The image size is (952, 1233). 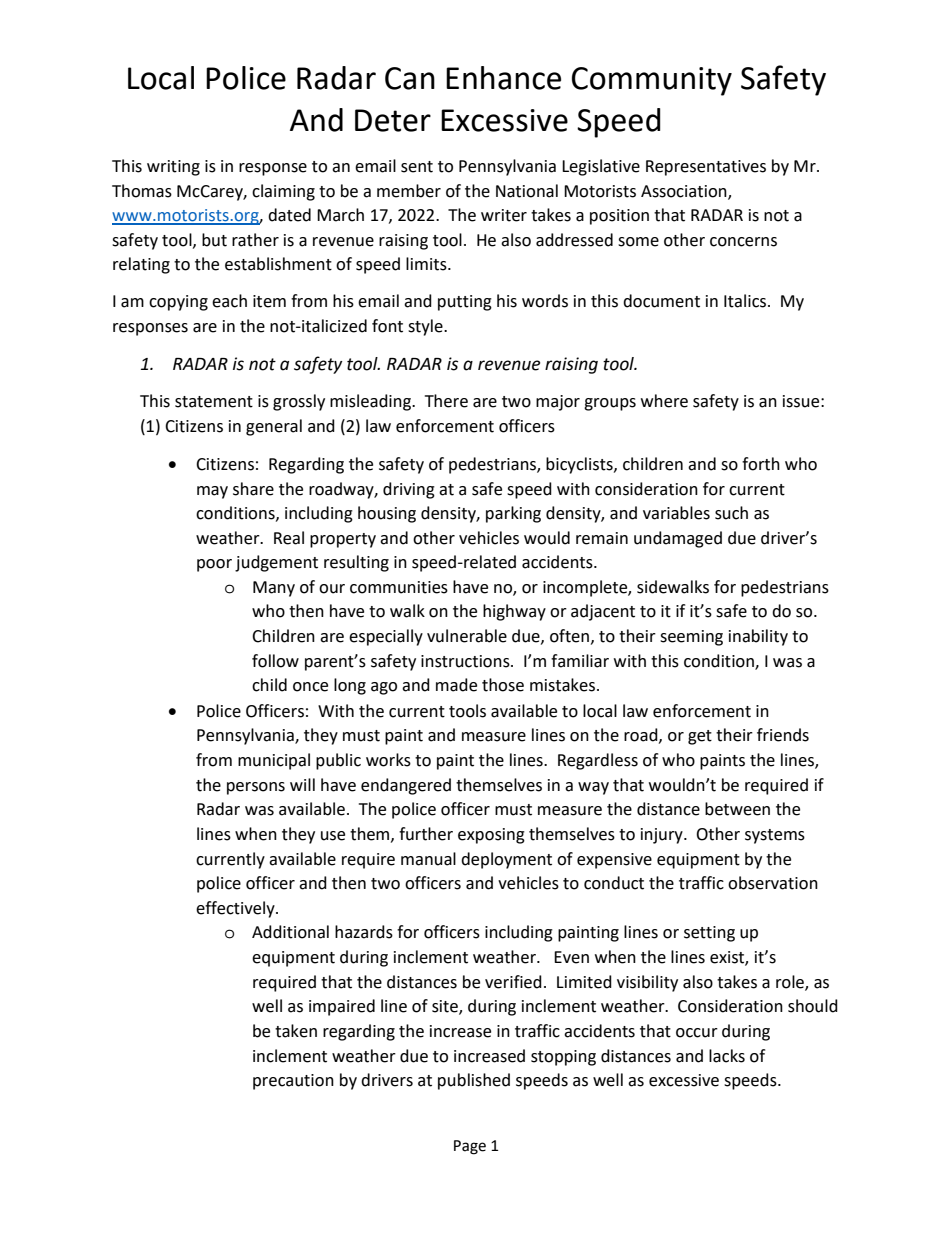 I want to click on precaution, so click(x=293, y=1082).
